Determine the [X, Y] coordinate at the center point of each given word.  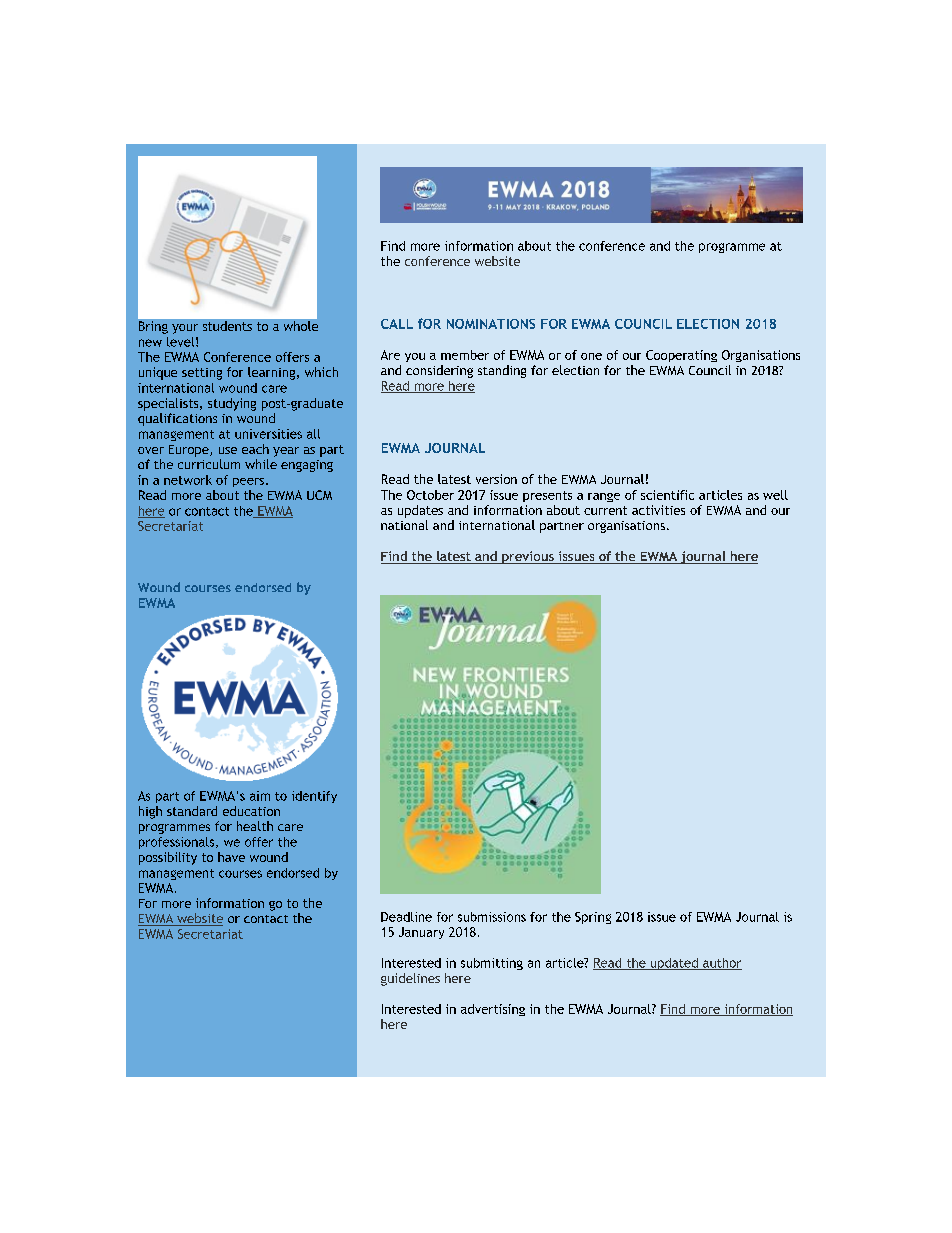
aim [260, 796]
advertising [493, 1010]
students [227, 326]
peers [248, 482]
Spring [593, 918]
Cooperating [681, 356]
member [465, 355]
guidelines [410, 979]
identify [314, 797]
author [721, 964]
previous [528, 557]
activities [658, 510]
